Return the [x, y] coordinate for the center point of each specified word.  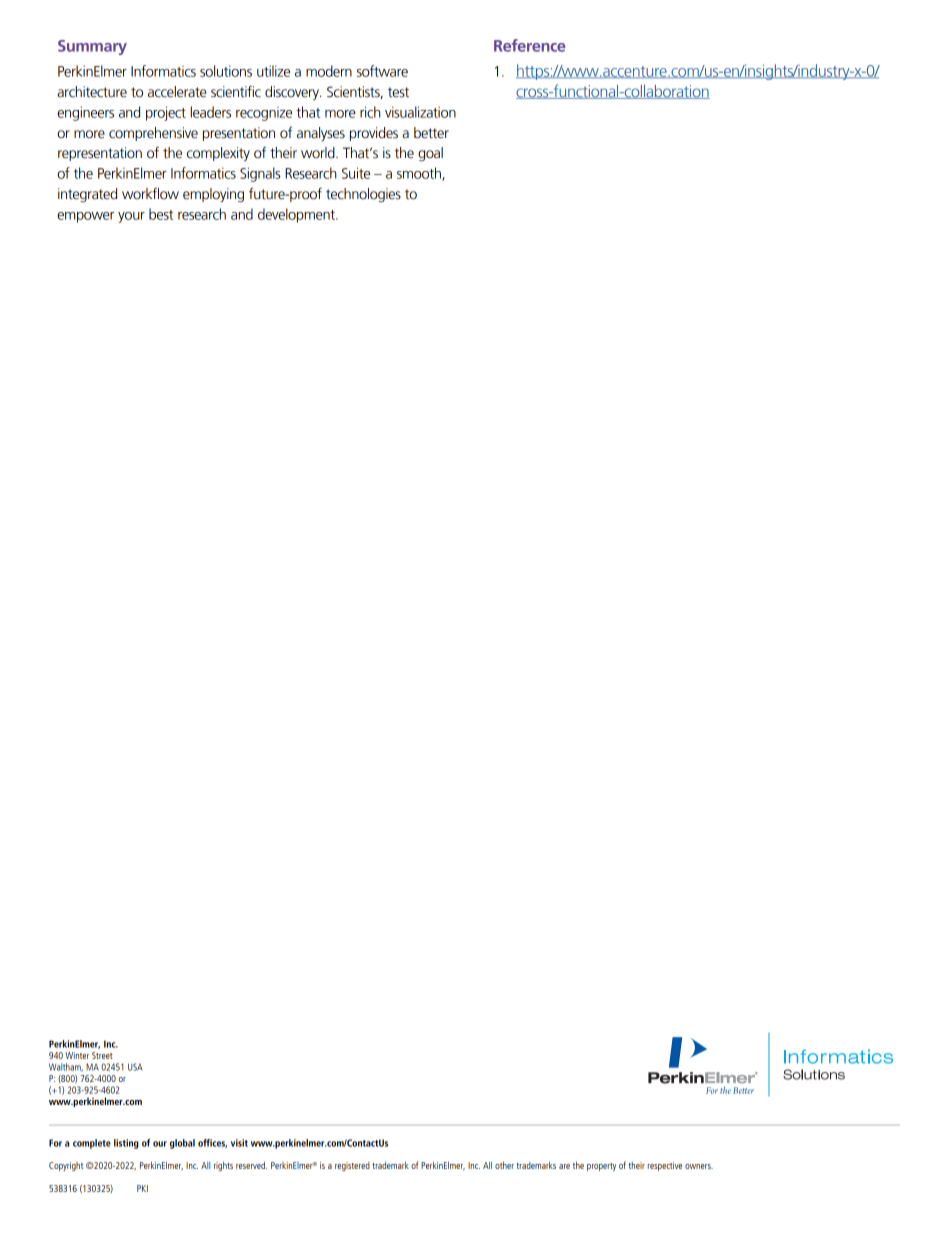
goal [430, 154]
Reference [530, 45]
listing [126, 1144]
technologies [363, 195]
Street [102, 1055]
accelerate [177, 92]
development [297, 215]
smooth [420, 174]
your [131, 217]
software [382, 71]
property [601, 1167]
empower [85, 217]
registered [352, 1166]
